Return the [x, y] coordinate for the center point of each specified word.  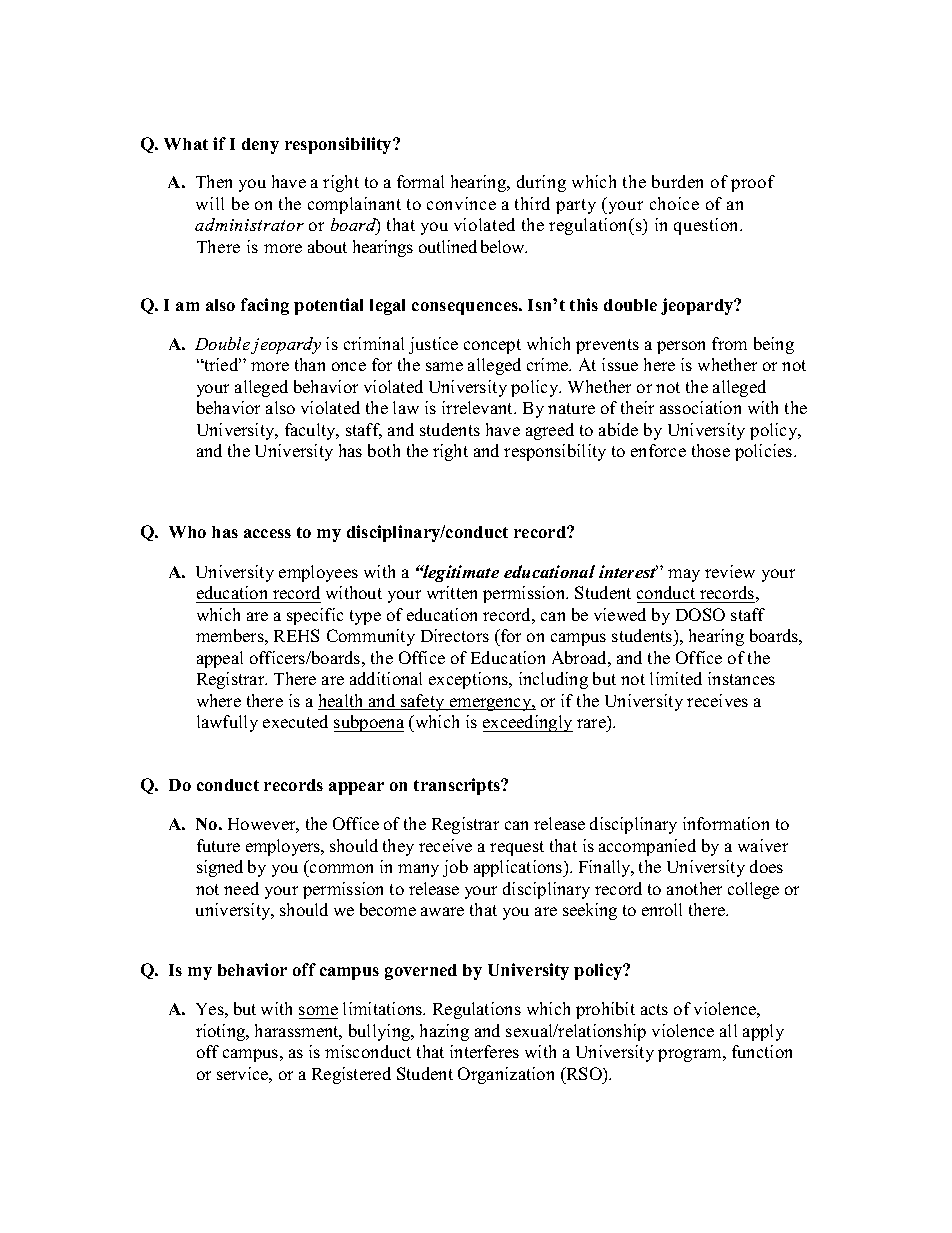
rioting [222, 1032]
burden [677, 181]
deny [260, 146]
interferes [484, 1051]
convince [461, 203]
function [762, 1051]
